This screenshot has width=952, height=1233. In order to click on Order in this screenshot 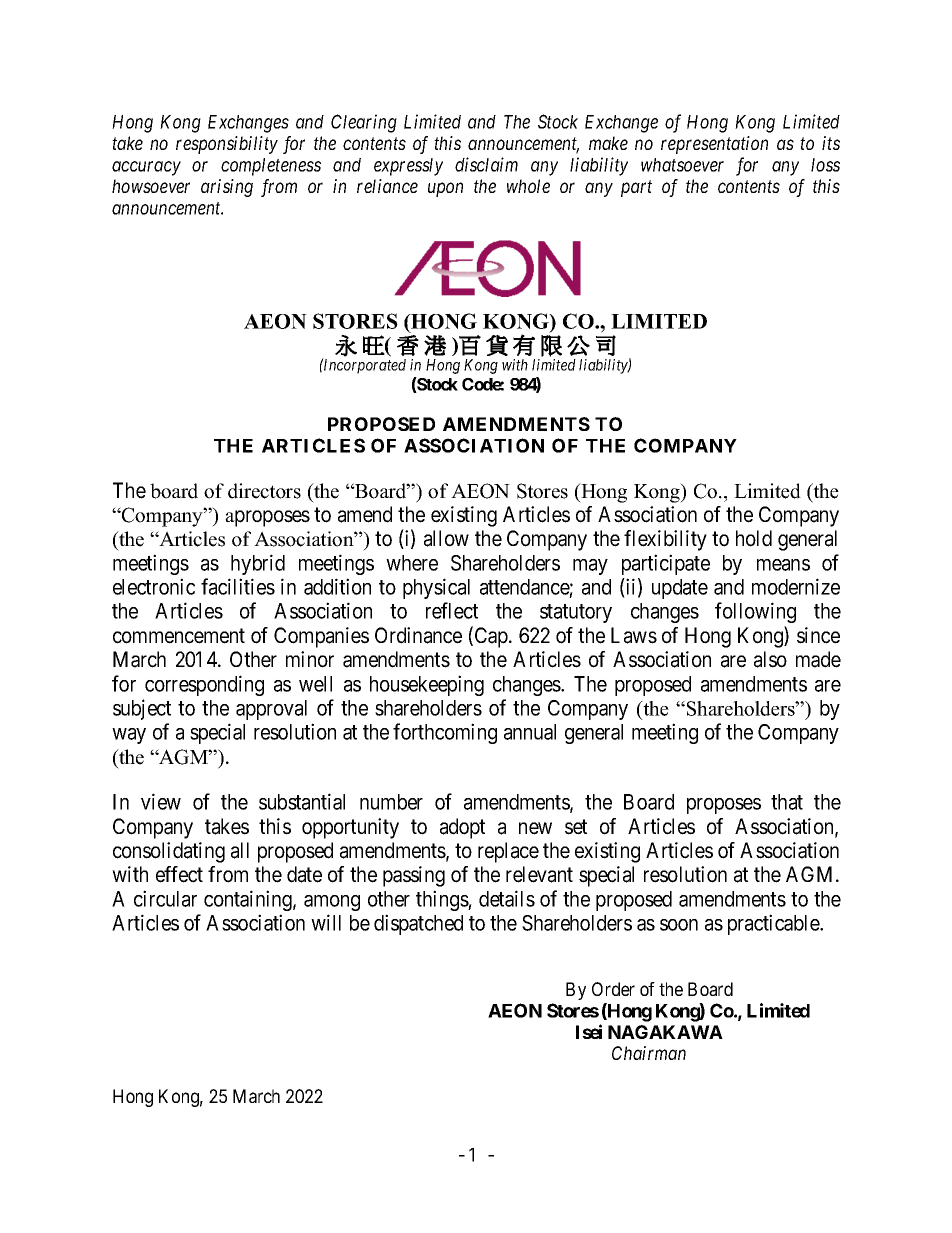, I will do `click(613, 989)`.
